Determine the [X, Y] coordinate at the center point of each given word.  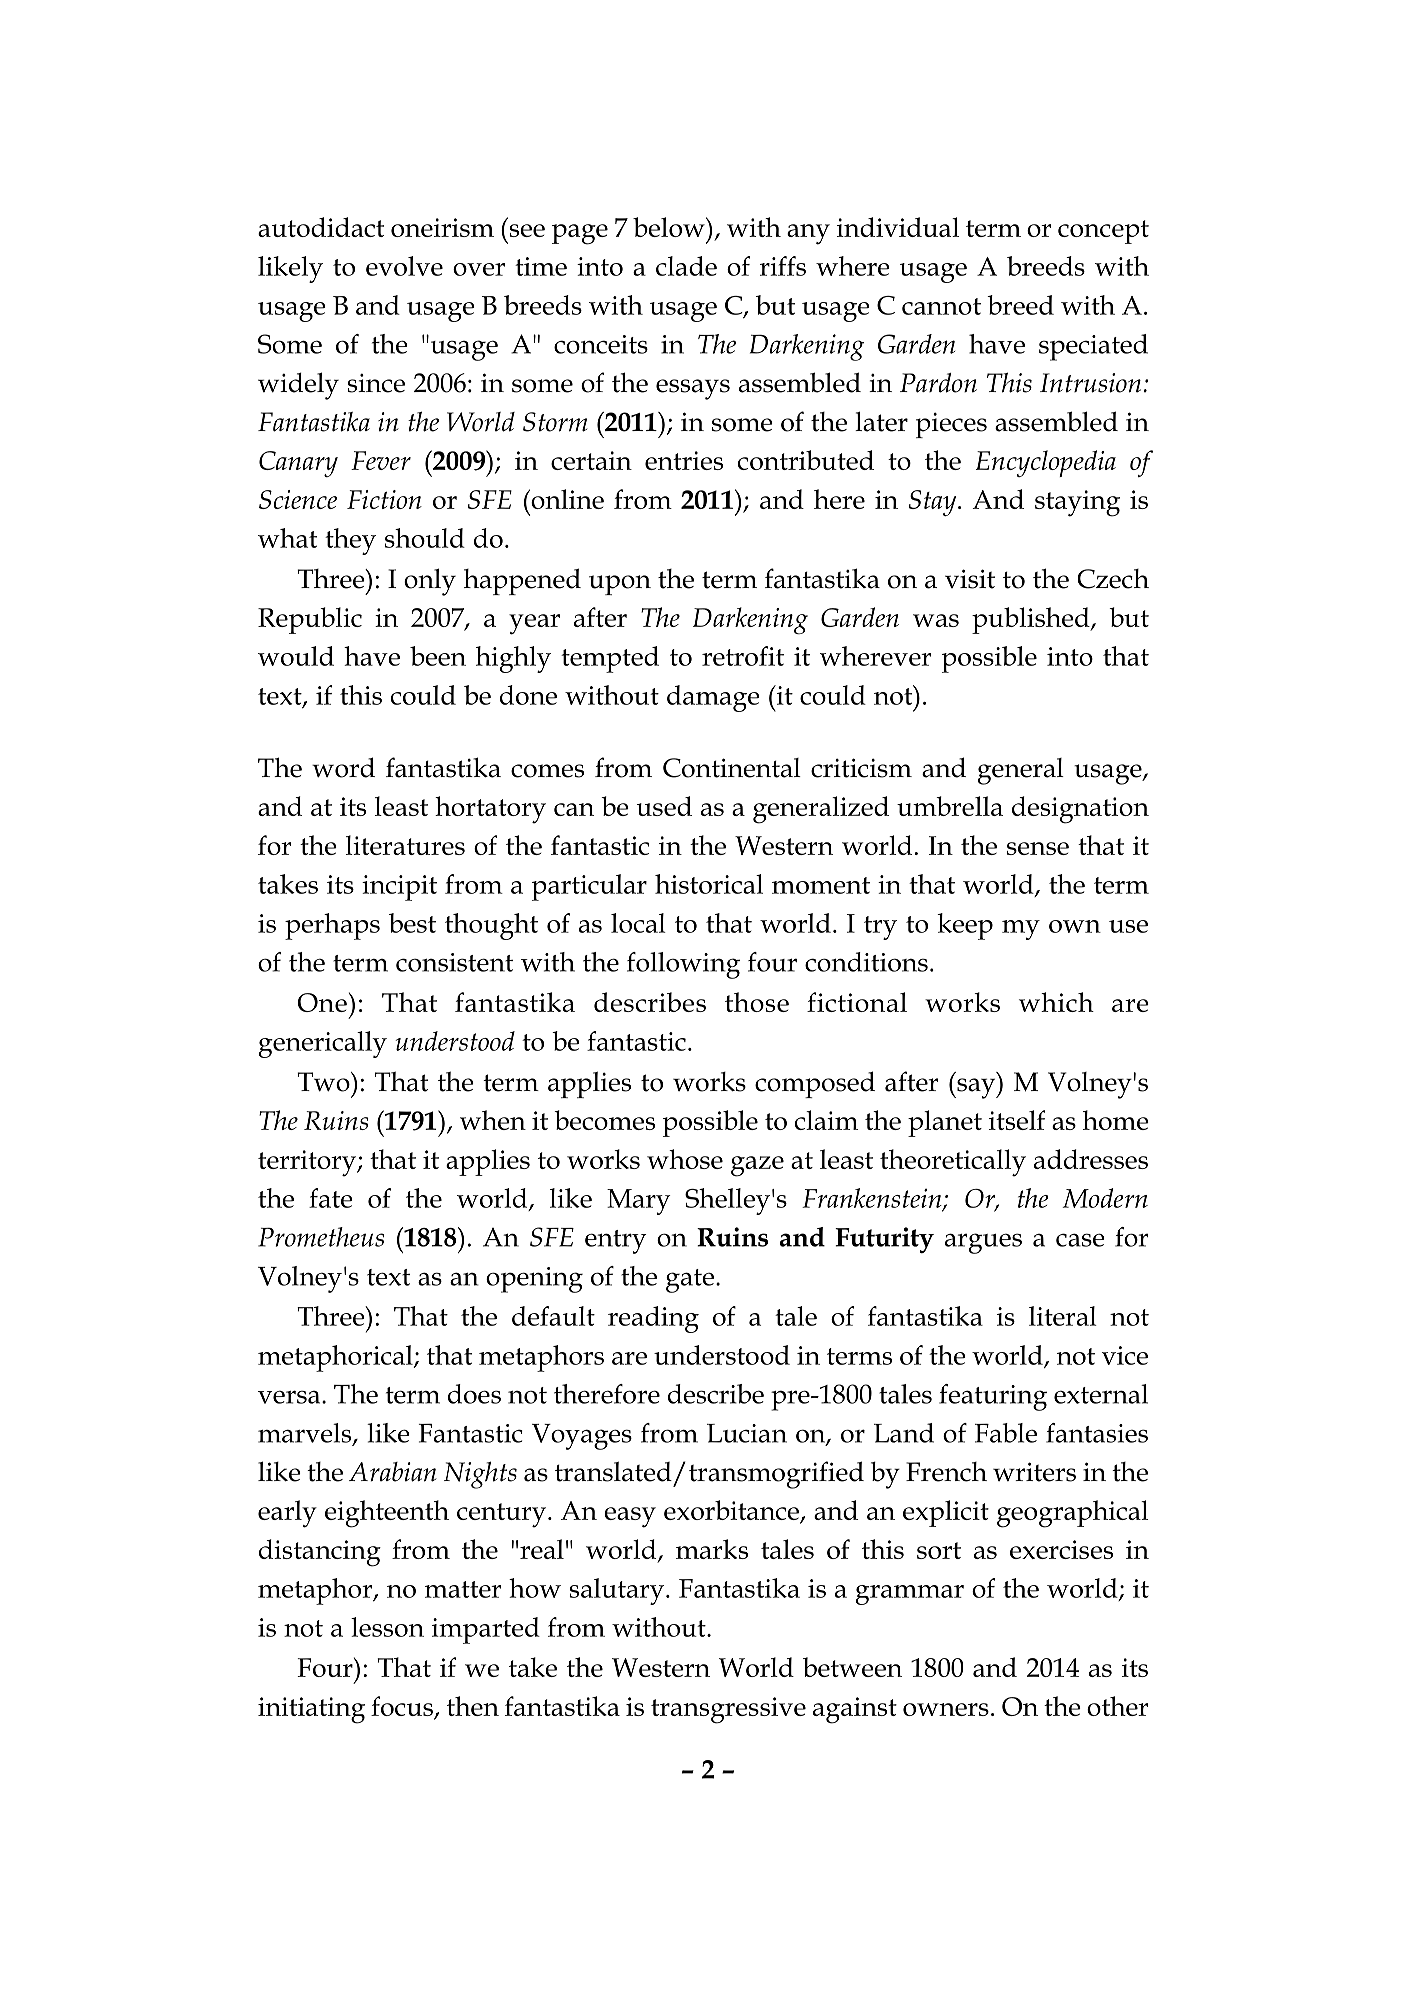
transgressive [728, 1710]
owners [946, 1709]
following [683, 965]
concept [1103, 232]
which [1056, 1002]
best [412, 923]
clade [686, 266]
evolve [404, 266]
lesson [387, 1627]
